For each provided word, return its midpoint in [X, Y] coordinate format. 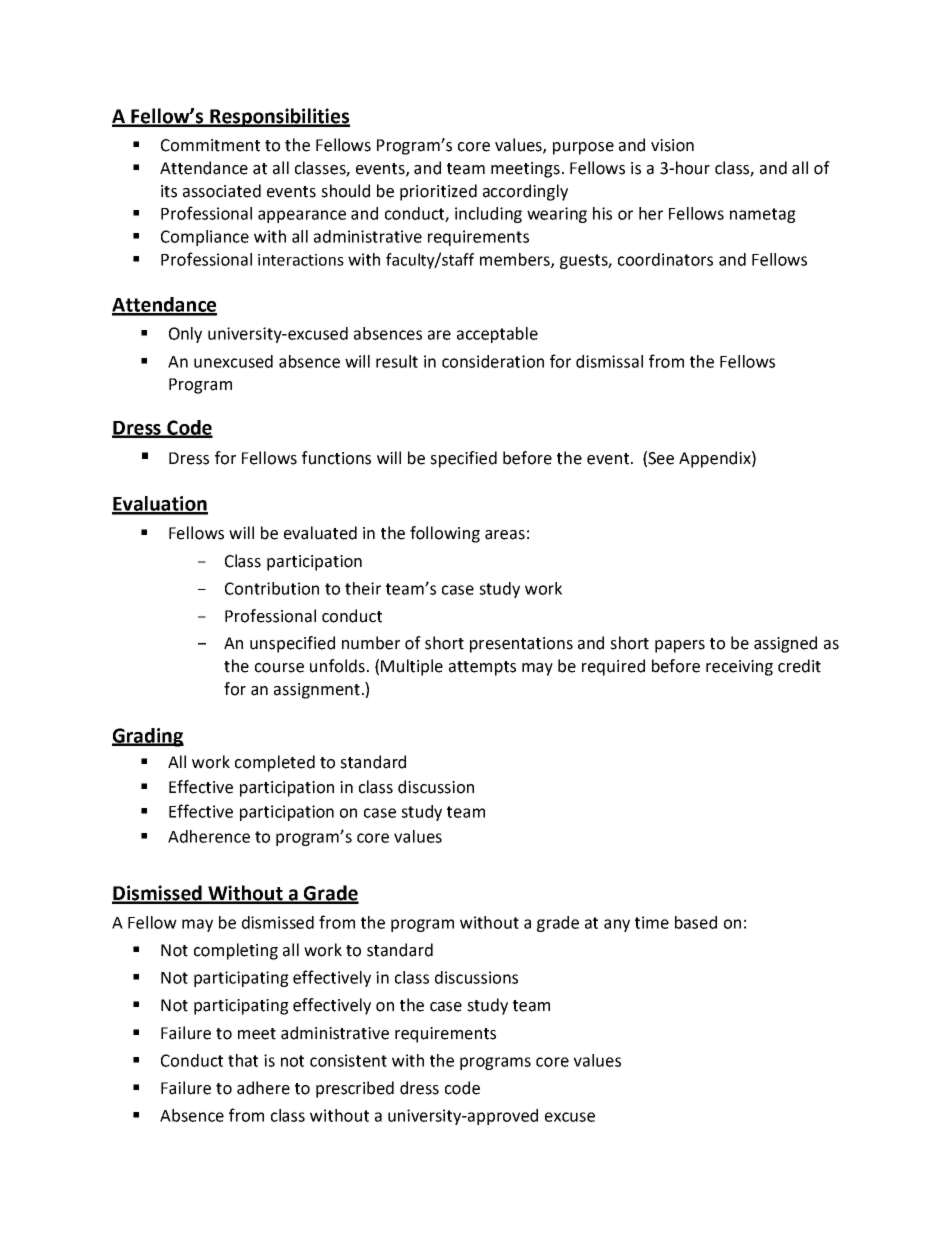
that [243, 1060]
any [617, 925]
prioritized [438, 192]
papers [680, 646]
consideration [493, 361]
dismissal [609, 361]
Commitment [210, 145]
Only [185, 335]
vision [672, 145]
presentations [521, 645]
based [696, 922]
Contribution [272, 588]
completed [275, 763]
